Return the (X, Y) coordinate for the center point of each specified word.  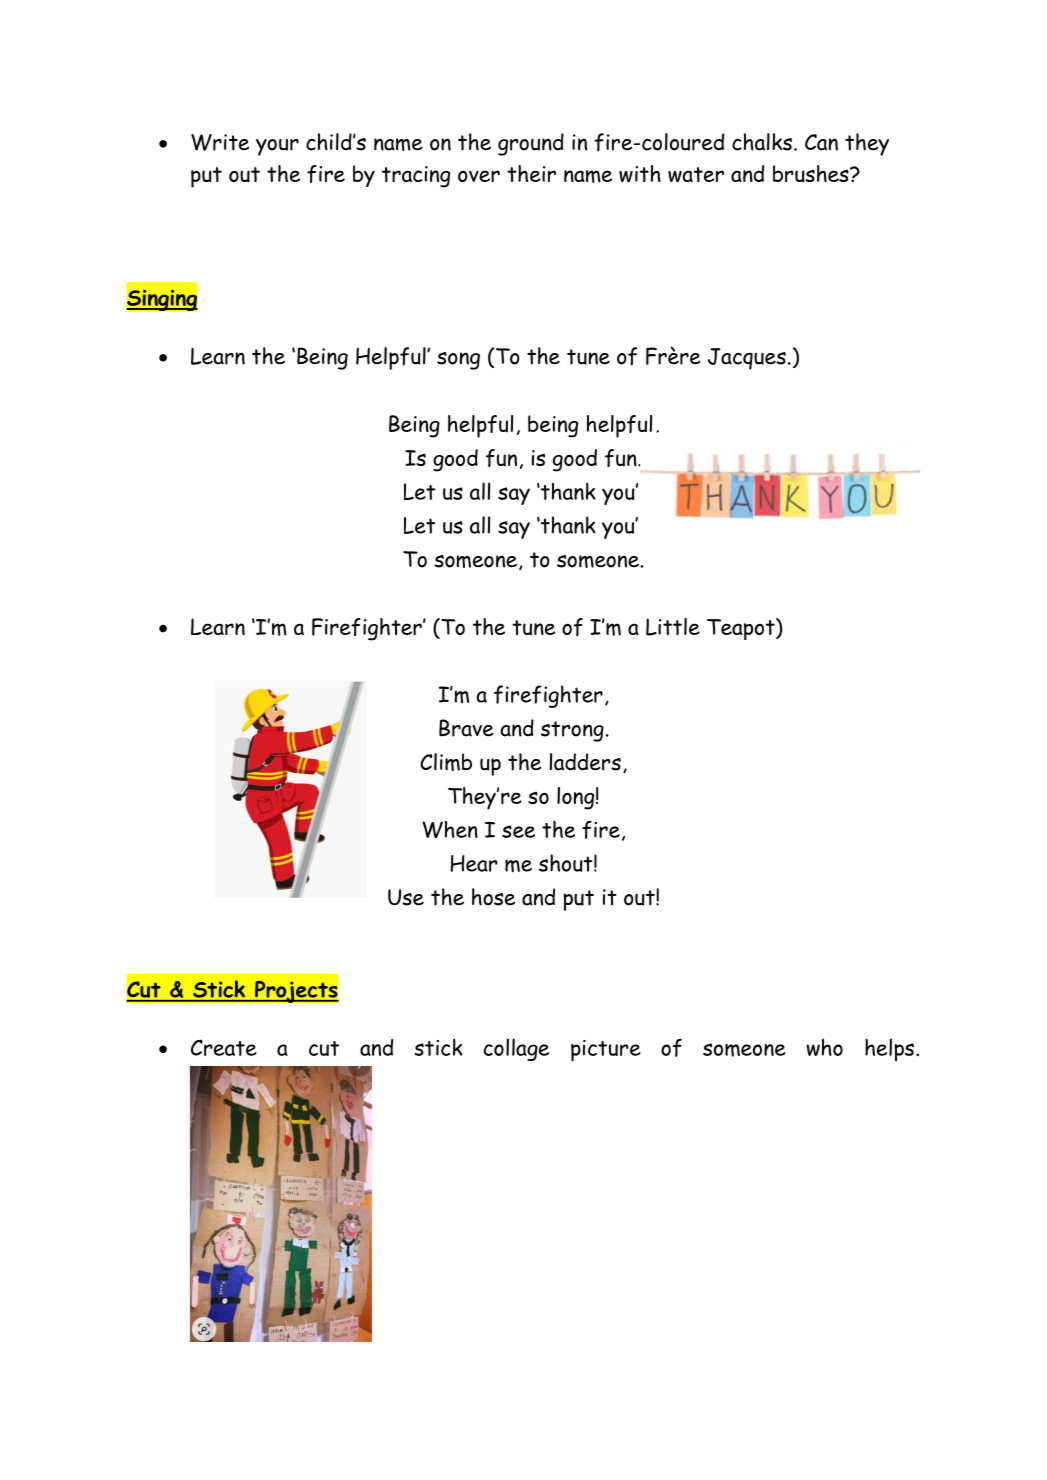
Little (673, 627)
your (277, 147)
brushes (812, 174)
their (531, 173)
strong (573, 731)
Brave (466, 728)
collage (516, 1049)
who (825, 1047)
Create (224, 1047)
